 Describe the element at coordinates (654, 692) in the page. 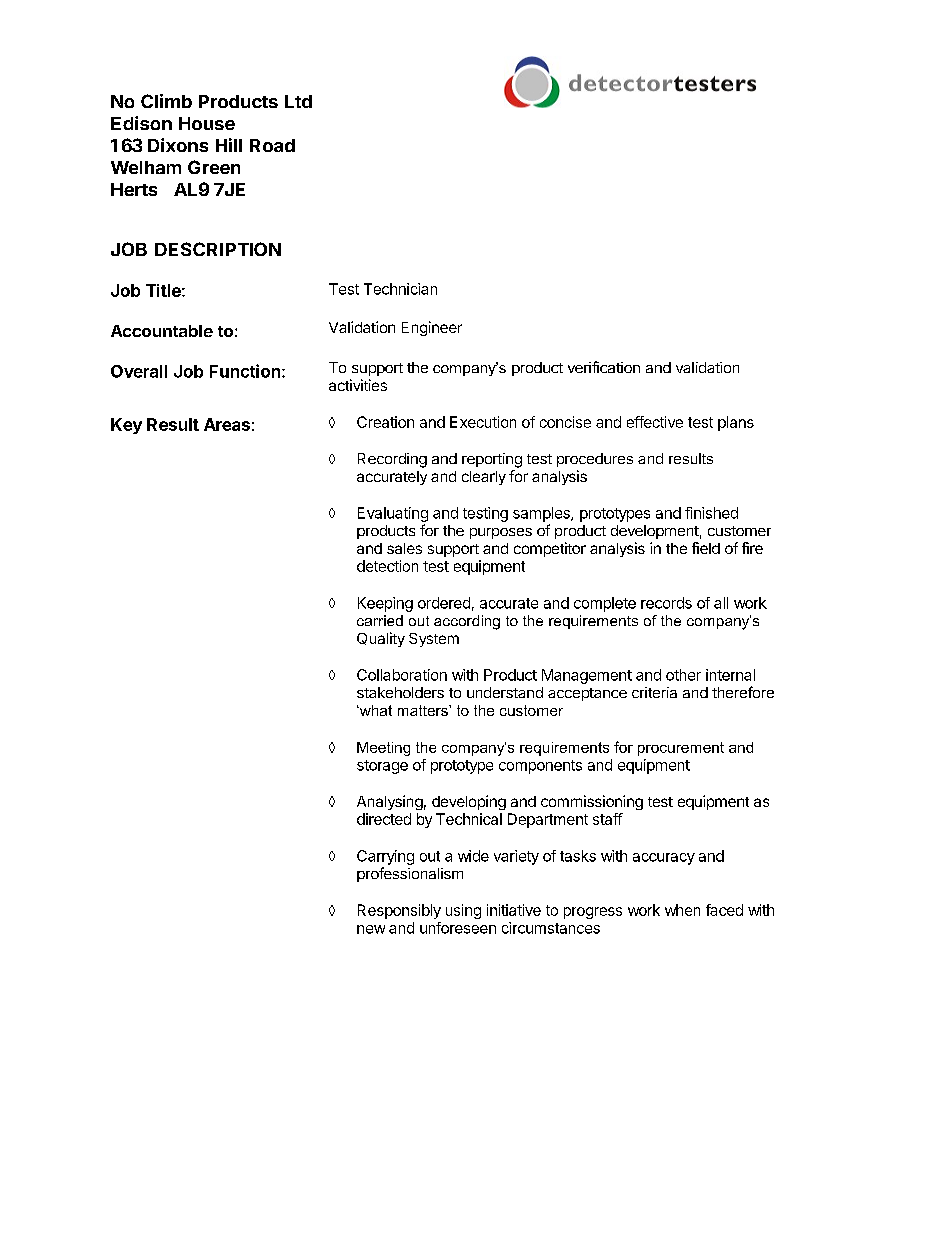

I see `criteria` at that location.
